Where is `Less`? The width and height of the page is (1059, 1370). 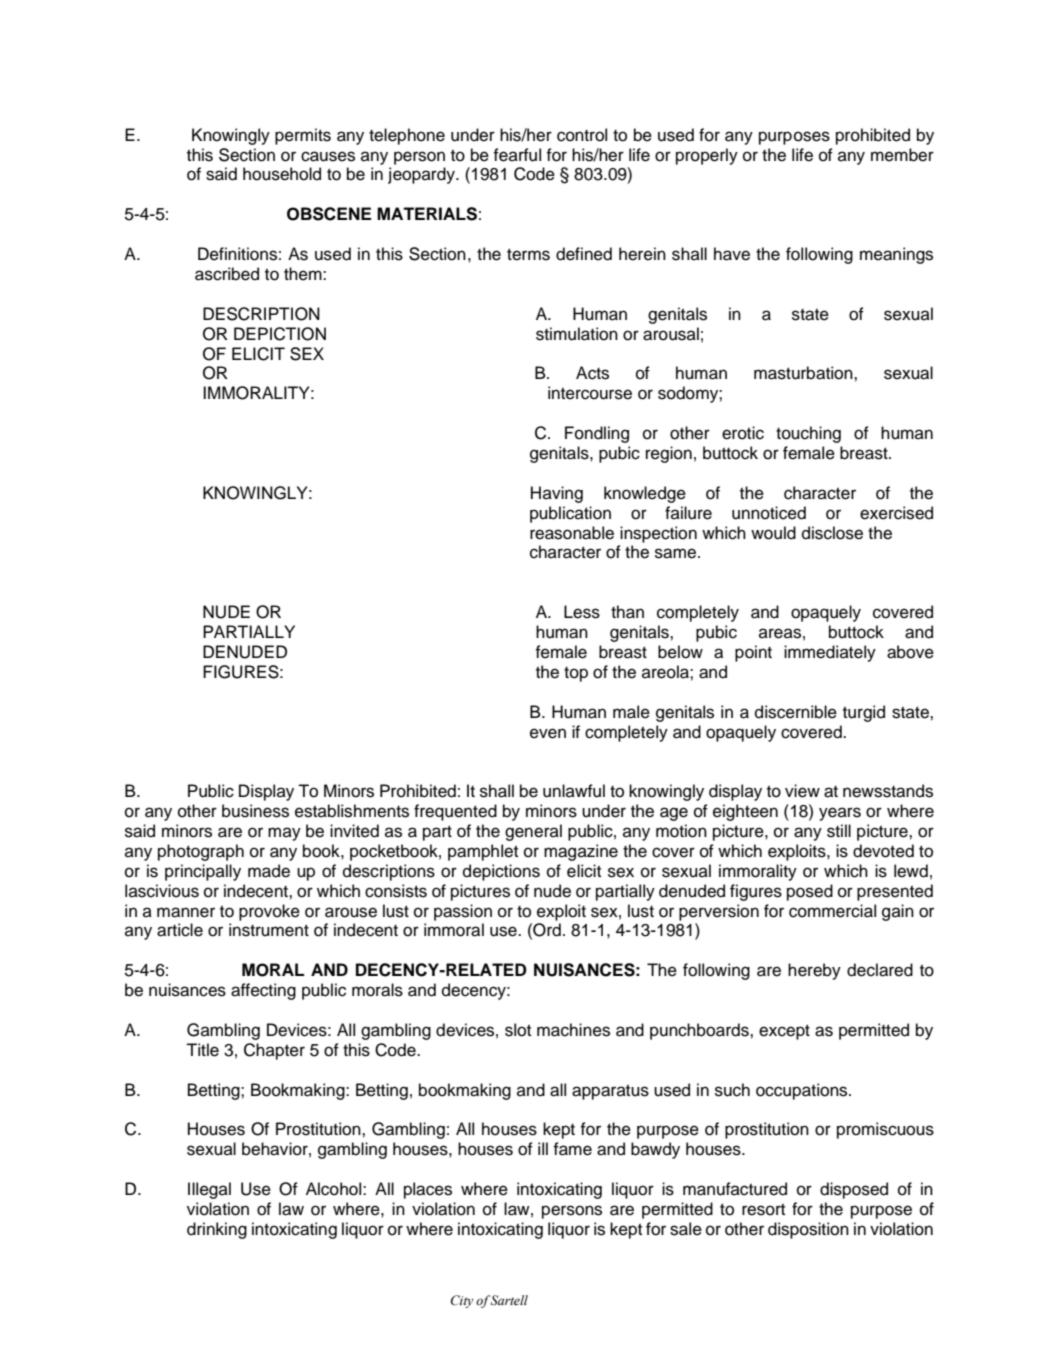 Less is located at coordinates (582, 612).
